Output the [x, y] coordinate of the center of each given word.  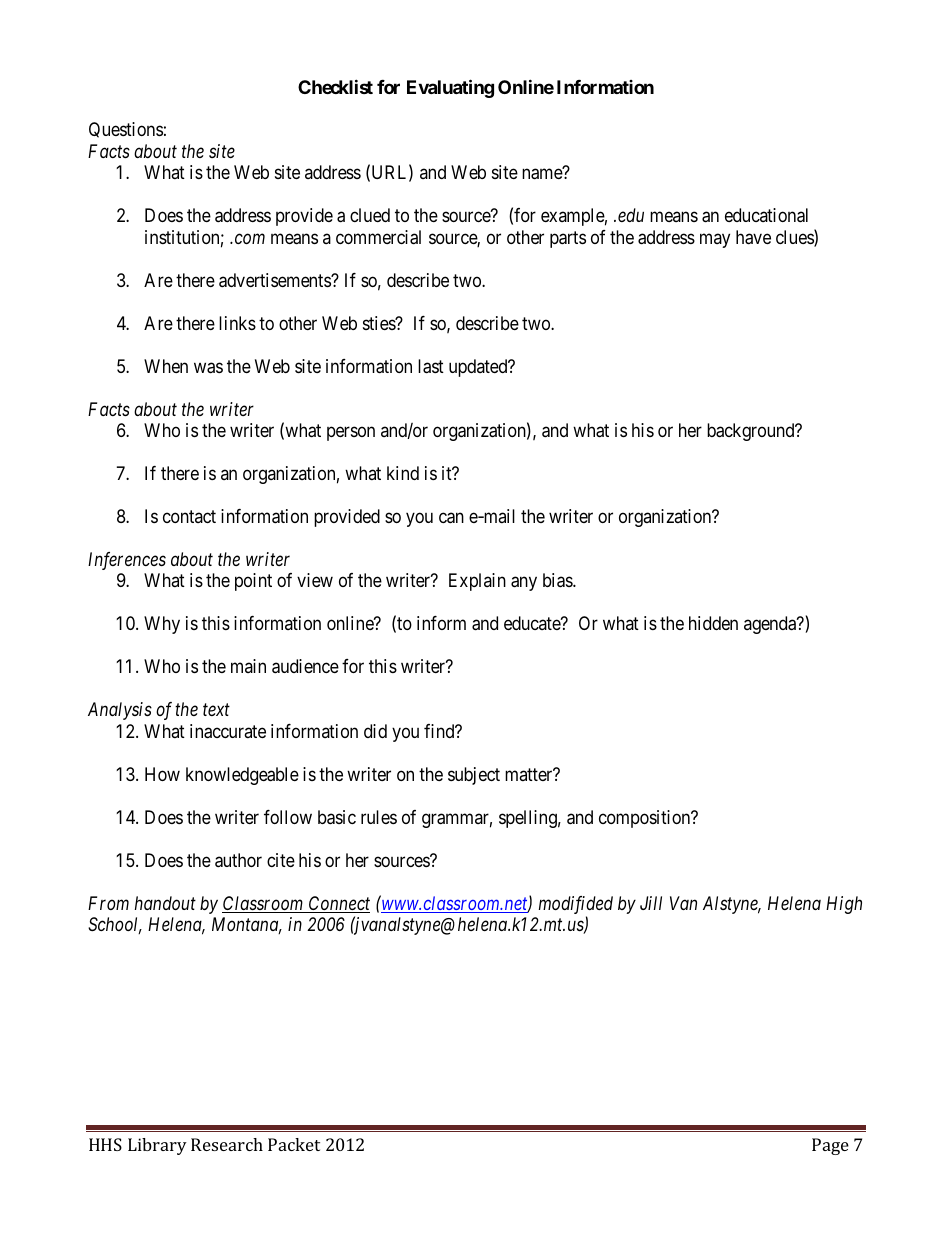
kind [403, 473]
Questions [126, 130]
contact [189, 516]
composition [646, 819]
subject [474, 776]
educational [766, 215]
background [752, 432]
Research [227, 1144]
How [162, 774]
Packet [294, 1144]
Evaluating [450, 88]
